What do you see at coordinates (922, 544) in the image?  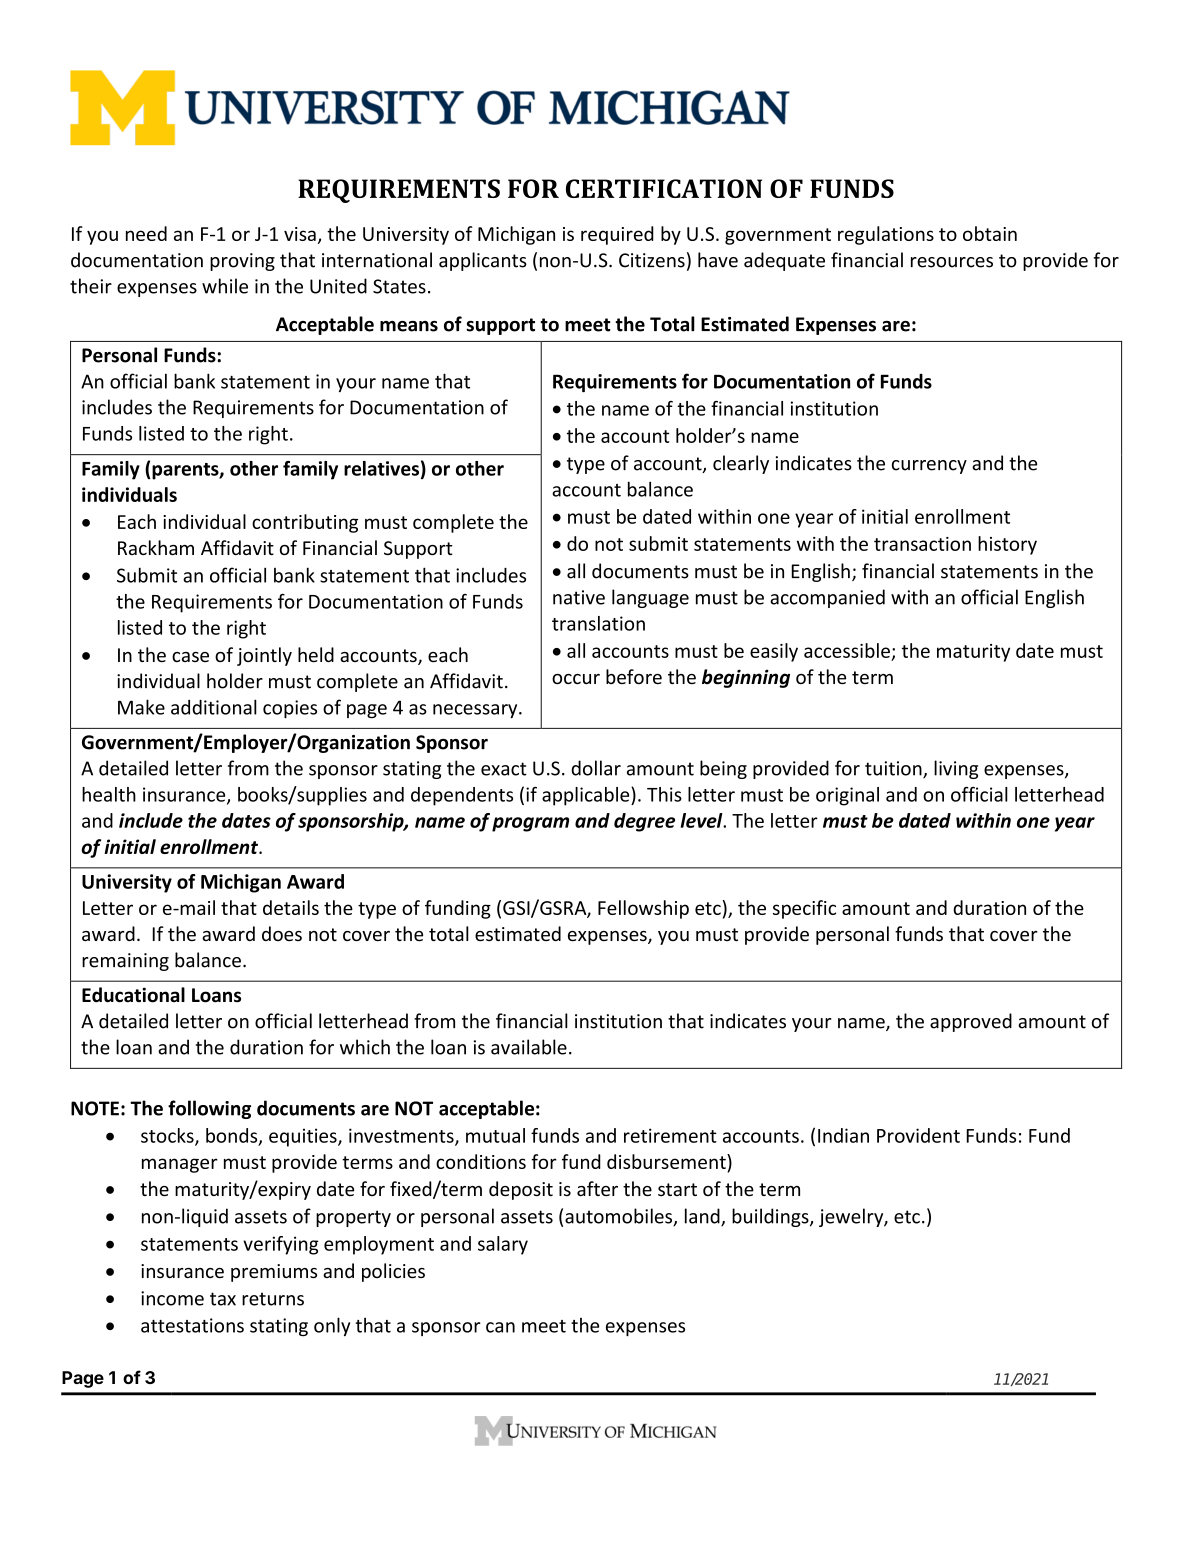 I see `transaction` at bounding box center [922, 544].
